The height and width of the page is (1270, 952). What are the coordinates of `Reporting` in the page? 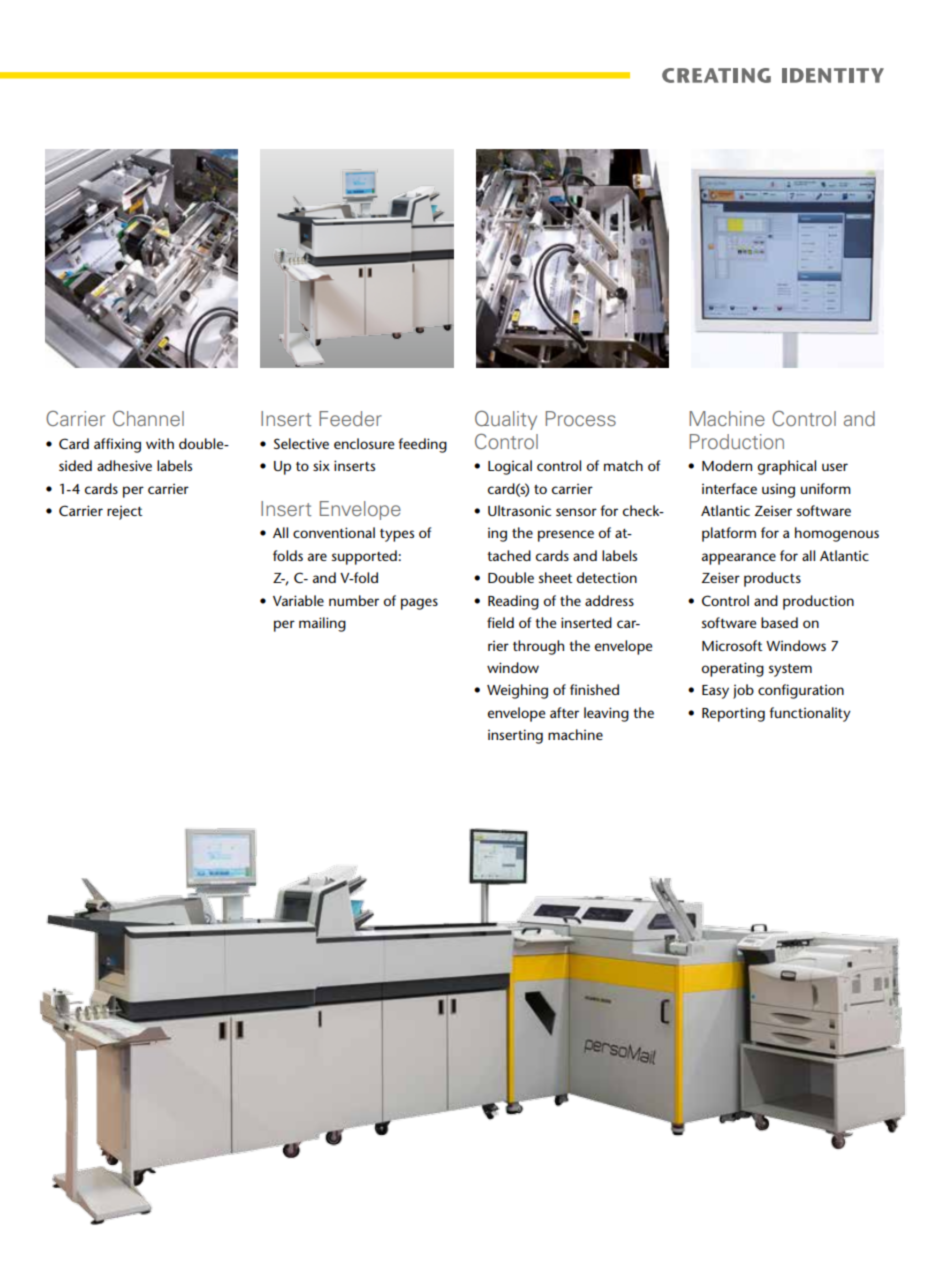 It's located at (733, 714).
